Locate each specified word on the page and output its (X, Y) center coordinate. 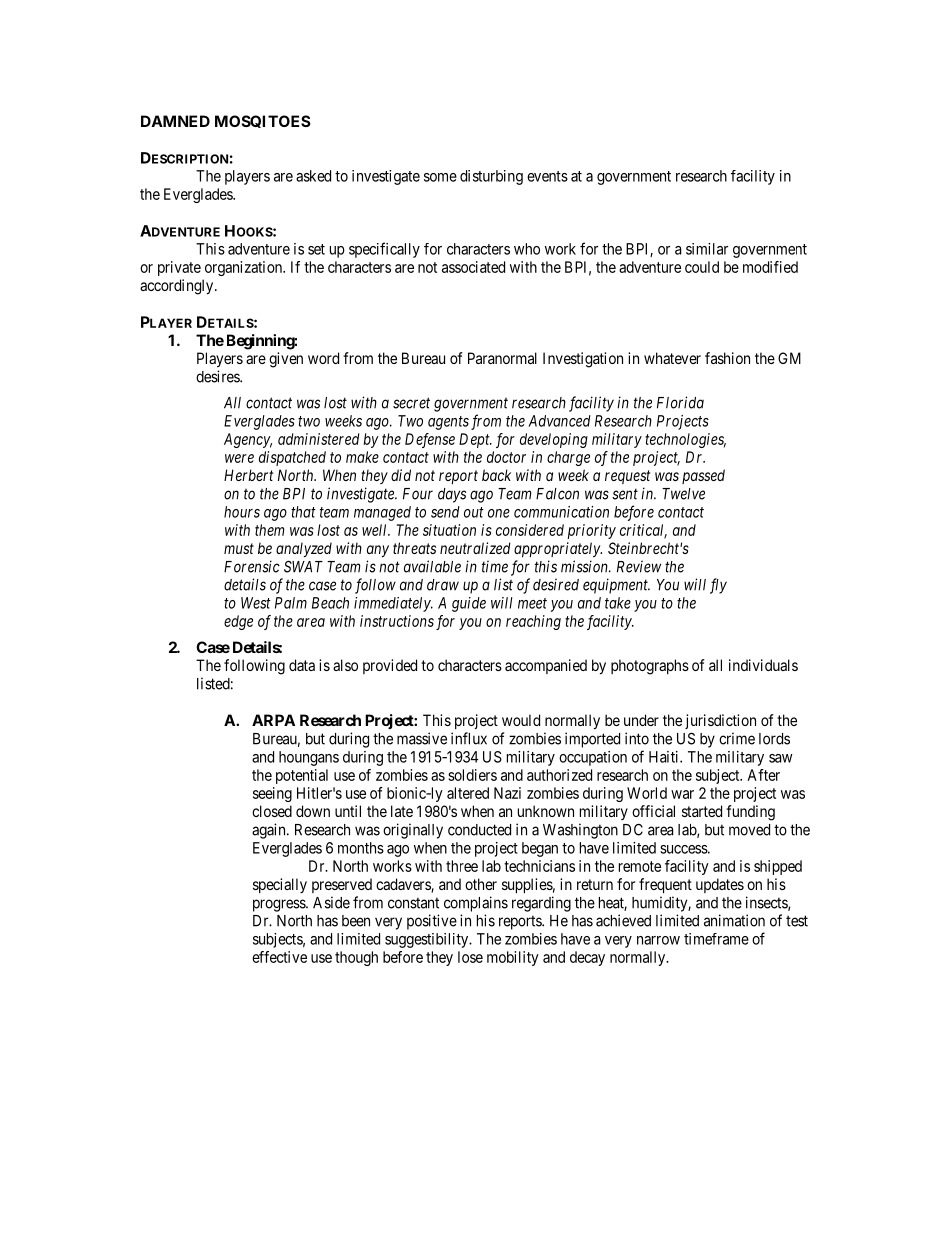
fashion (727, 358)
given (286, 360)
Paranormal (502, 358)
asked (313, 176)
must (239, 548)
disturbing (491, 177)
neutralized (475, 548)
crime (737, 738)
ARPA (273, 720)
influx (469, 738)
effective (279, 957)
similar (707, 249)
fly (718, 586)
